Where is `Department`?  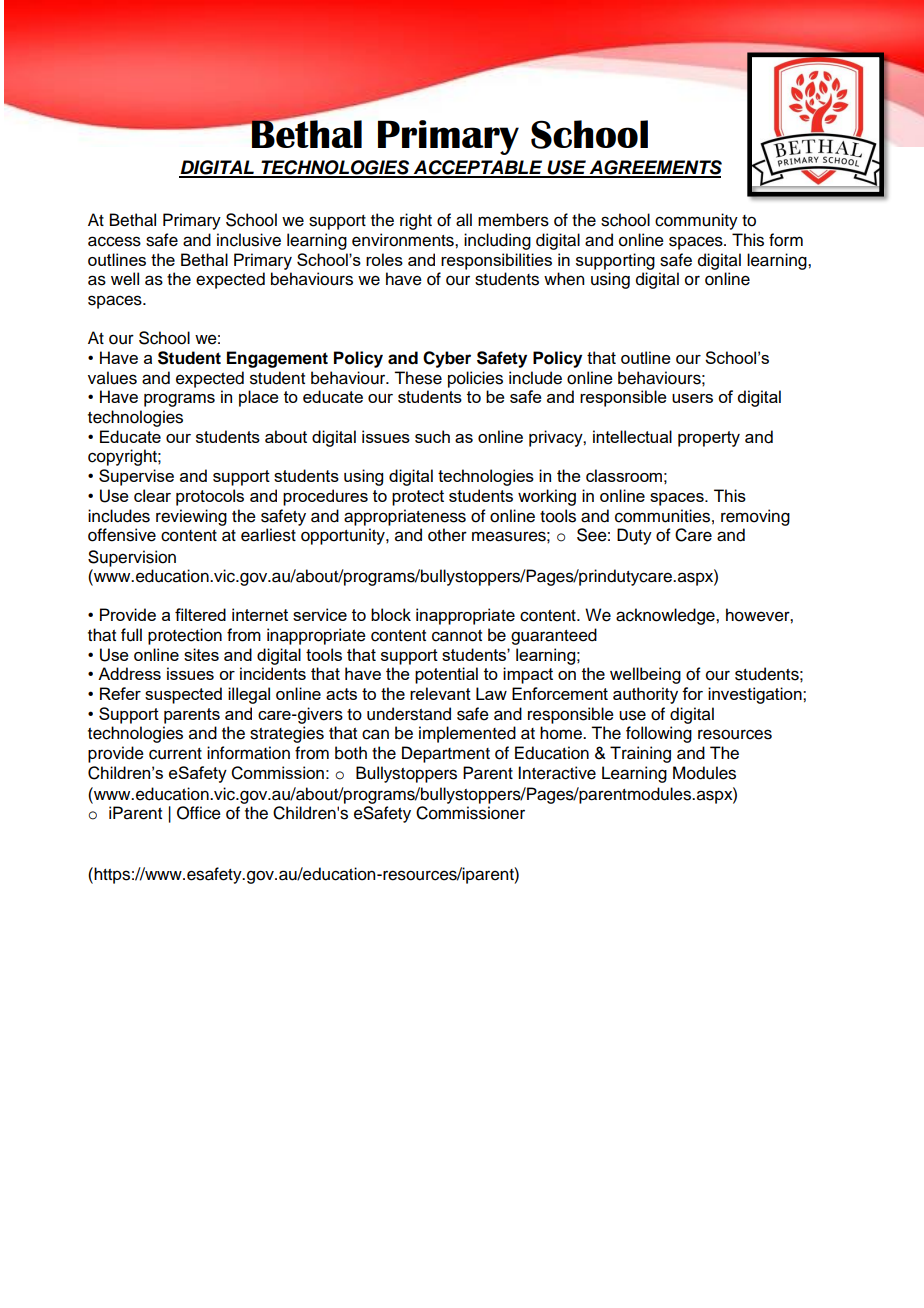
Department is located at coordinates (446, 754).
